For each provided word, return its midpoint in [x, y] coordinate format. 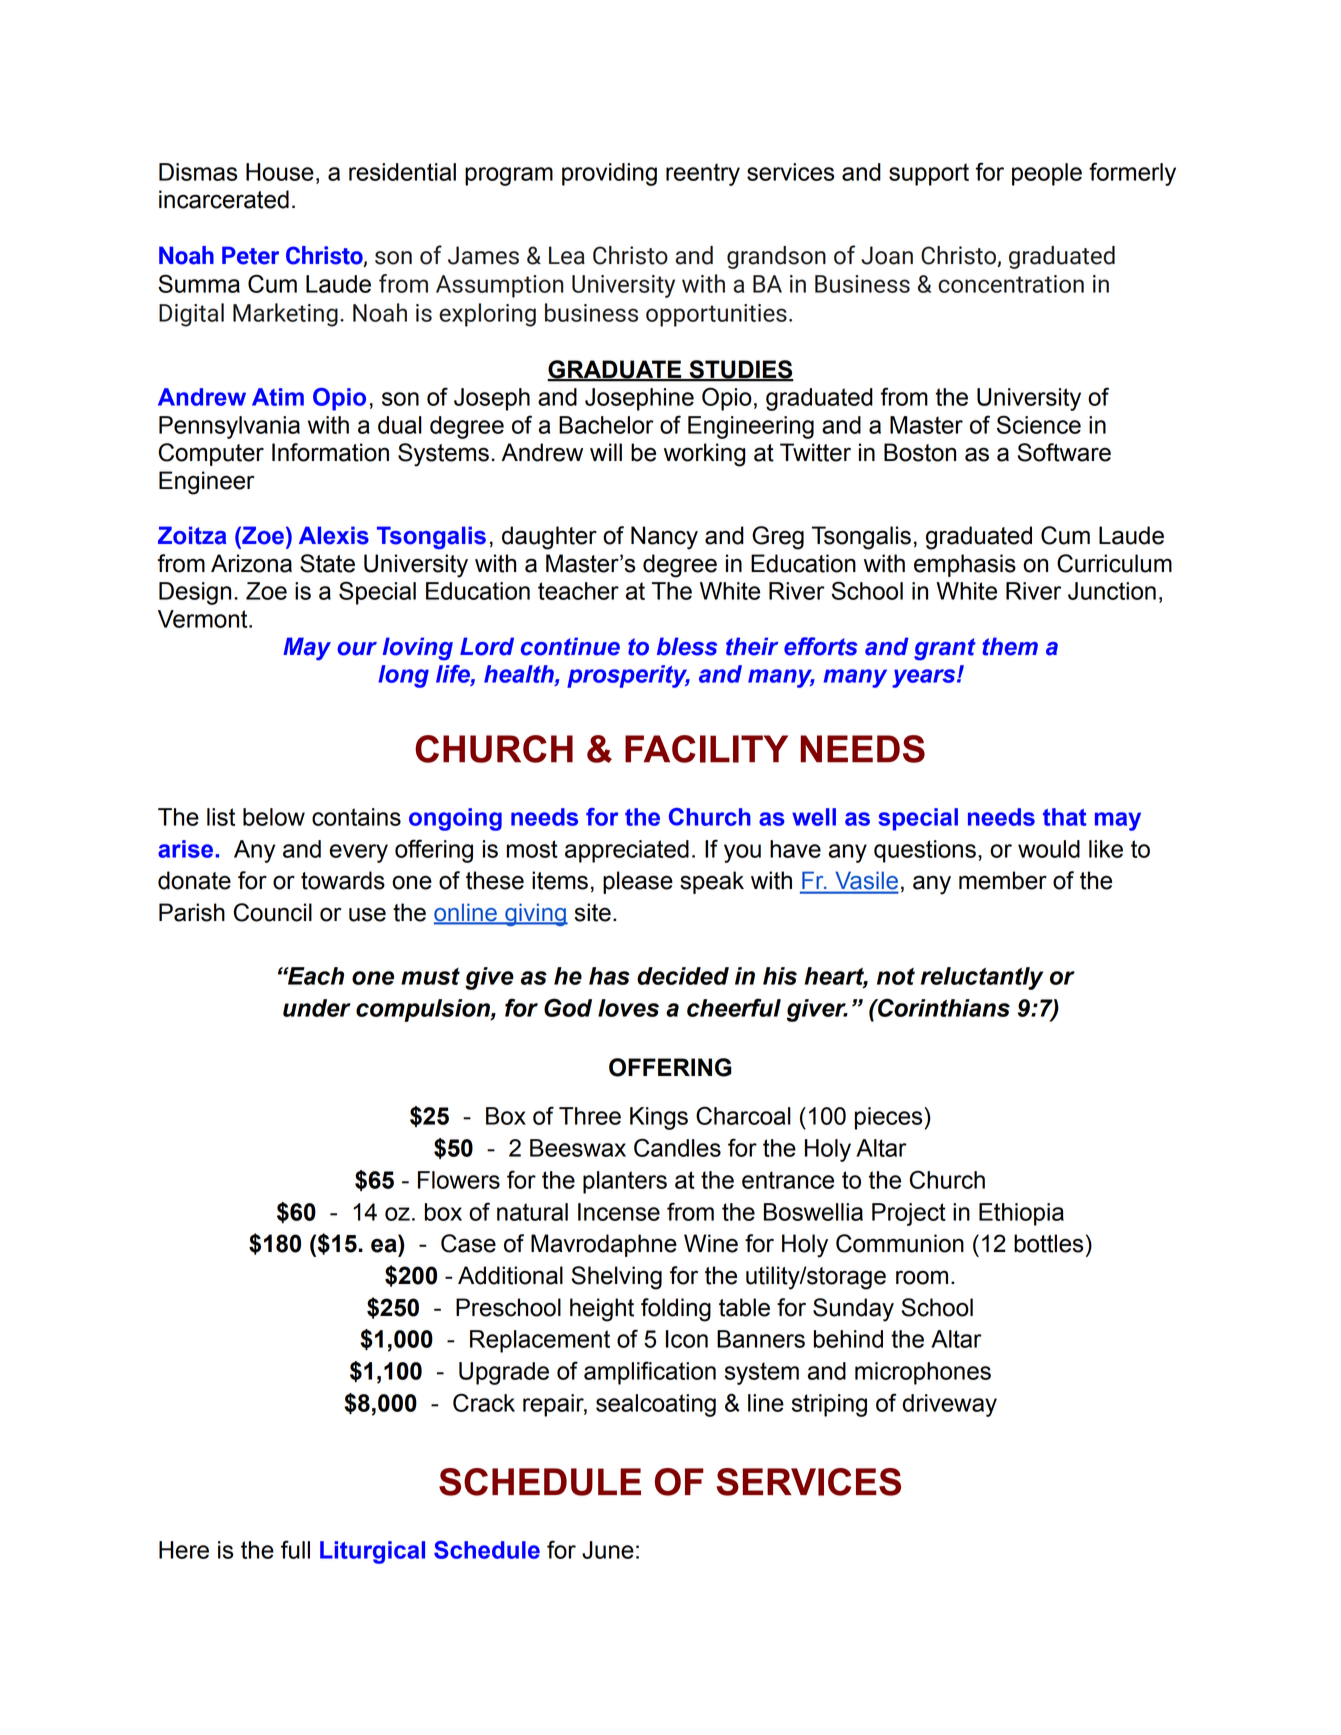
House [280, 172]
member [1003, 880]
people [1047, 174]
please [638, 882]
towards [343, 880]
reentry [703, 174]
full [295, 1549]
